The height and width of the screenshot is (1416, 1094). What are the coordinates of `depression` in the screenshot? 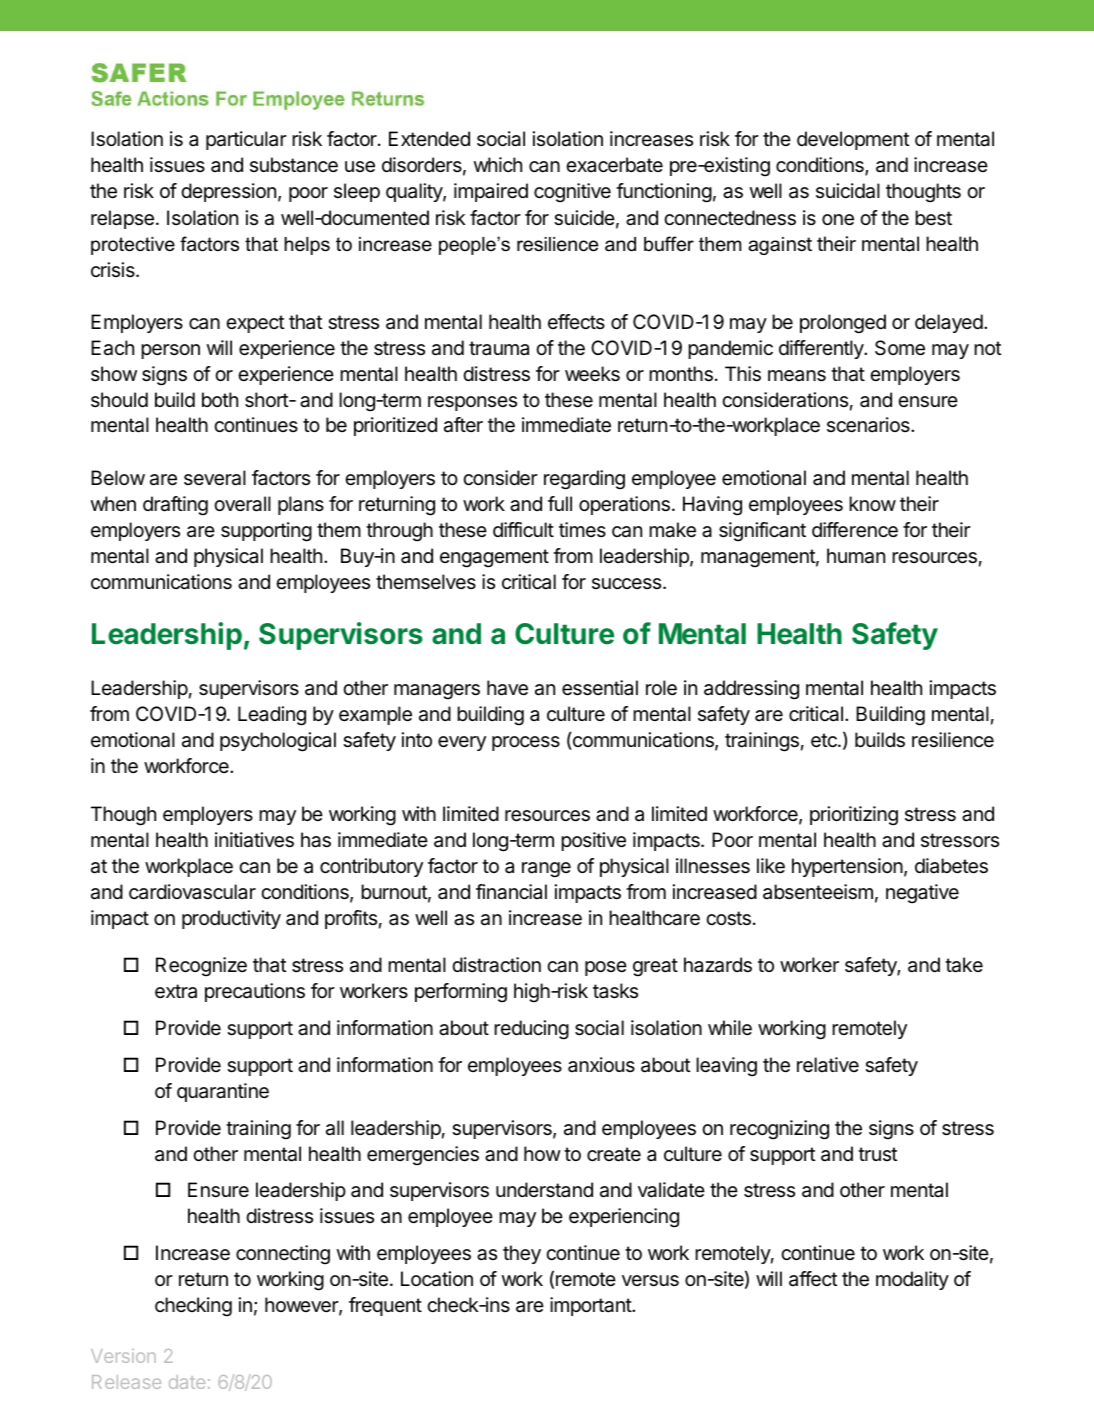 It's located at (228, 192).
